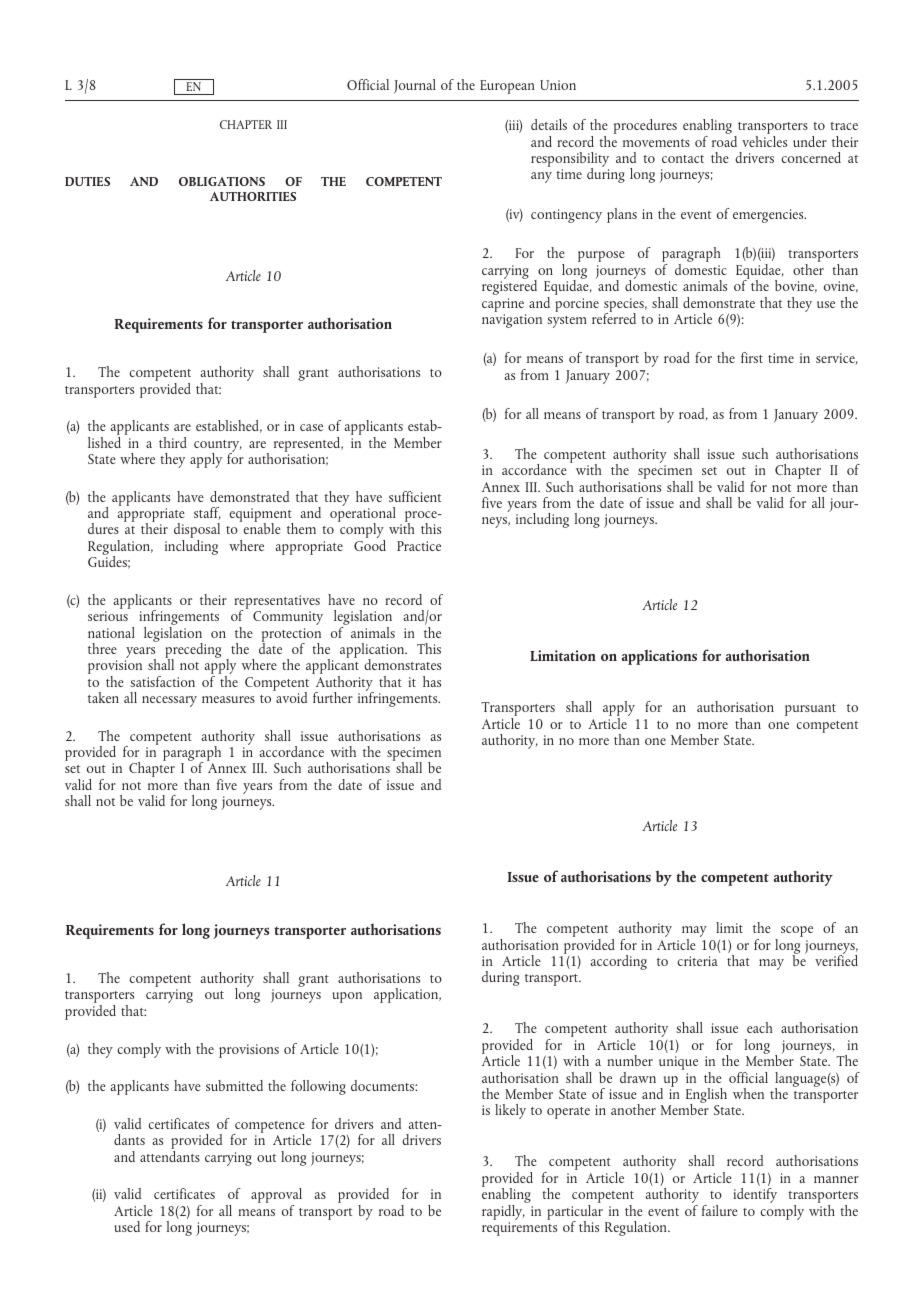  Describe the element at coordinates (507, 87) in the screenshot. I see `European` at that location.
